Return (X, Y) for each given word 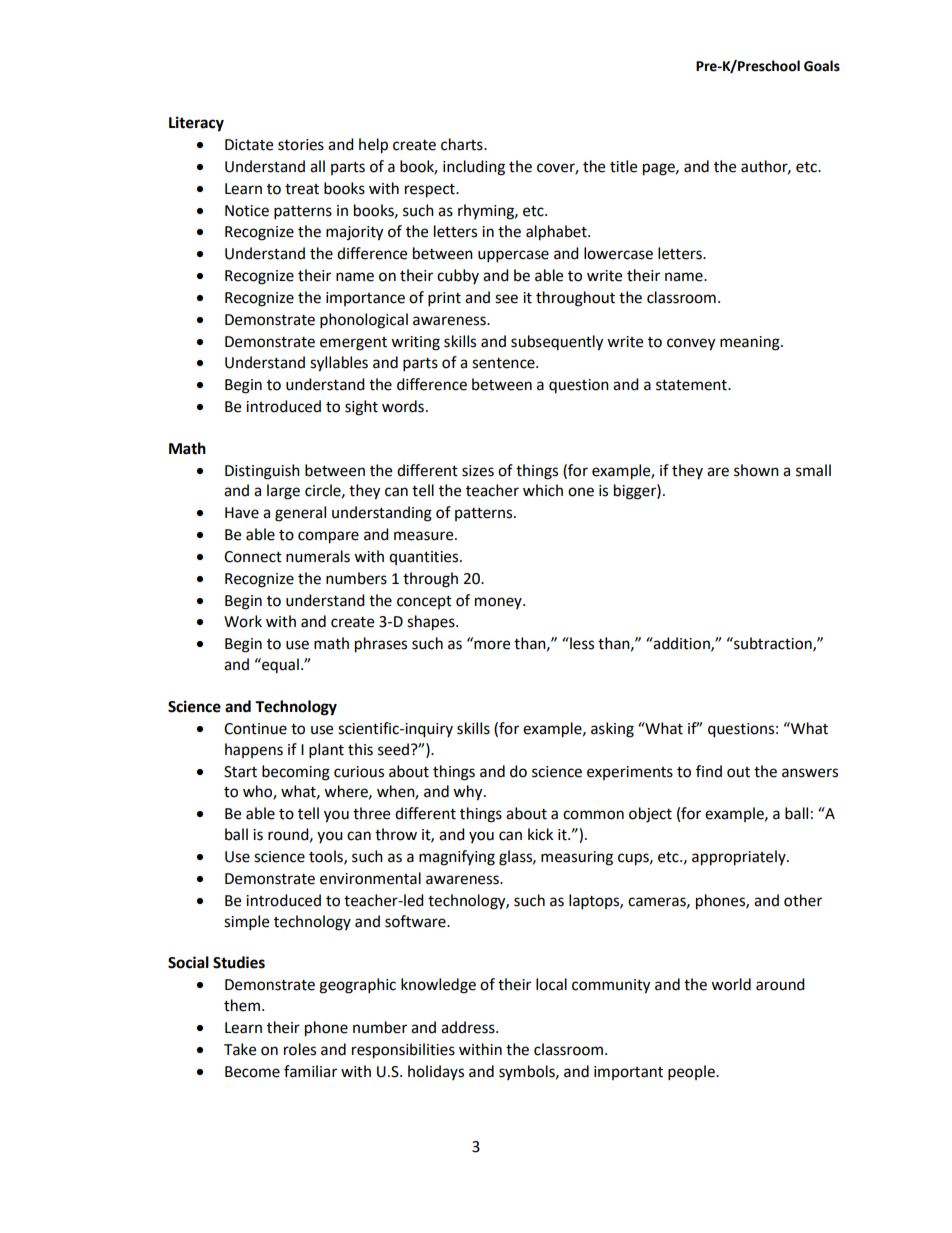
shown (756, 470)
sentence (504, 363)
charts (463, 144)
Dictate (249, 145)
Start (240, 772)
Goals (822, 66)
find (709, 771)
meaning (751, 343)
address (469, 1027)
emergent (353, 344)
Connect (253, 557)
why (469, 793)
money (499, 603)
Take (240, 1049)
